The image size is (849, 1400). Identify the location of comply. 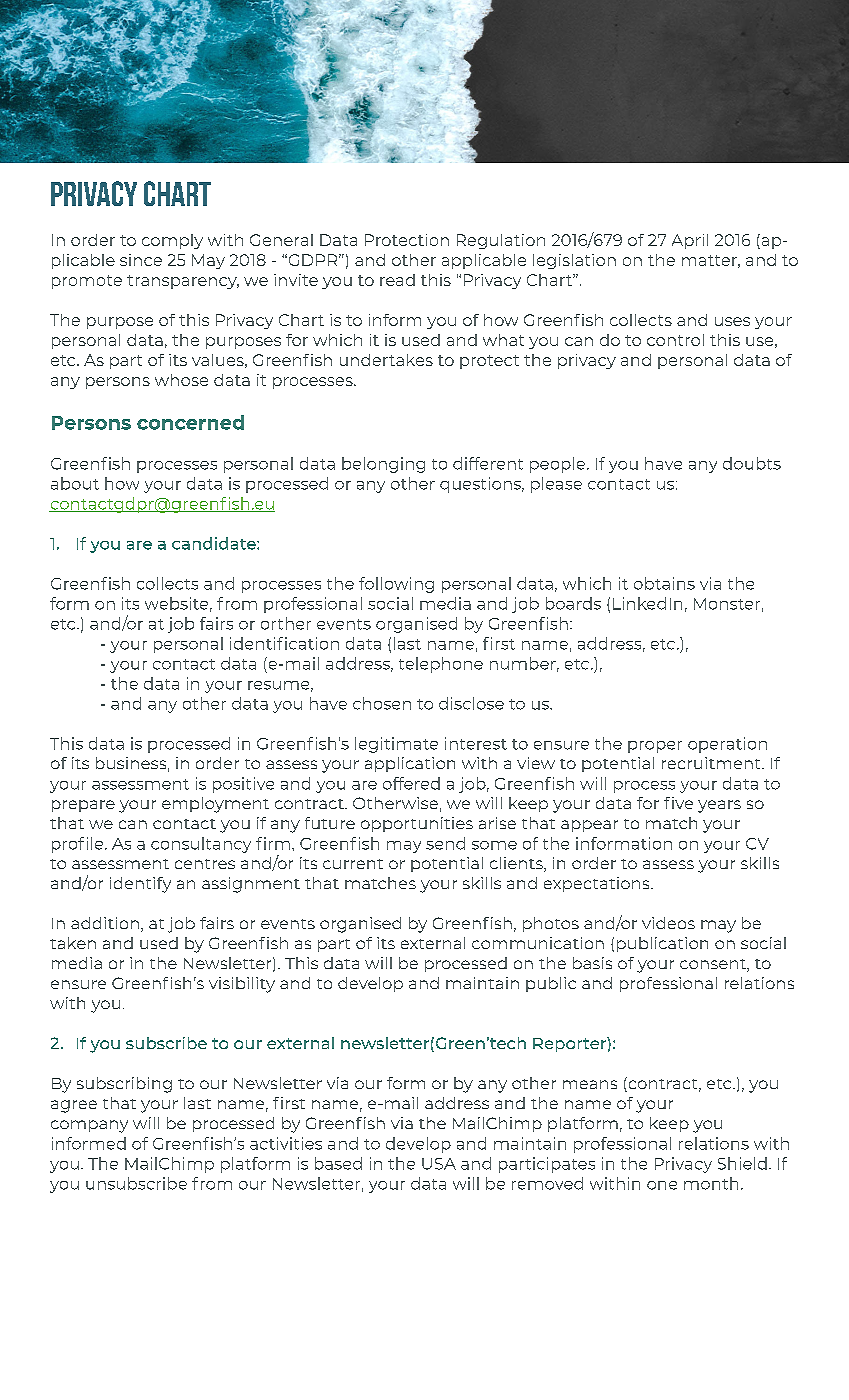
(172, 241).
